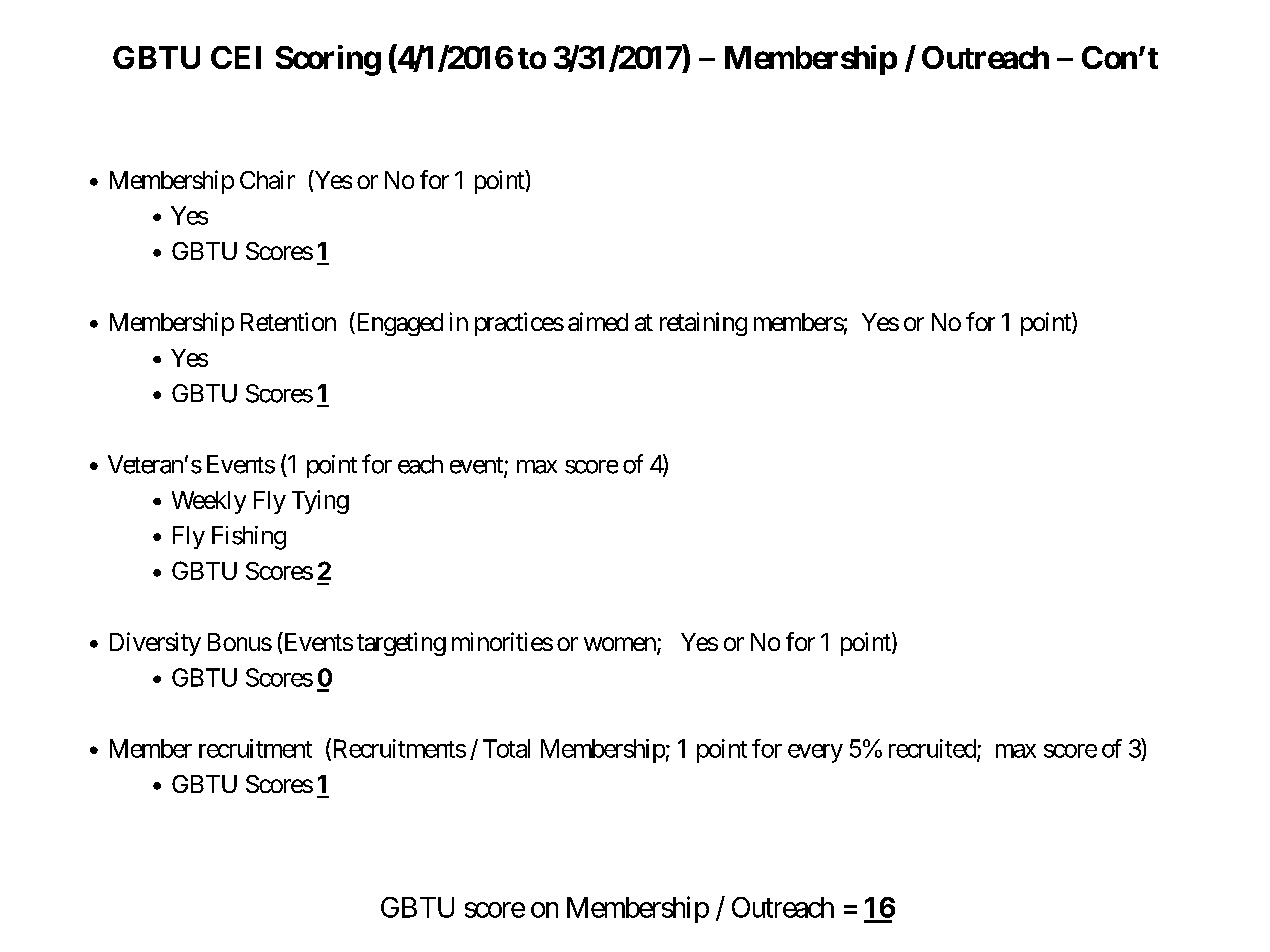  Describe the element at coordinates (598, 321) in the screenshot. I see `aimed` at that location.
